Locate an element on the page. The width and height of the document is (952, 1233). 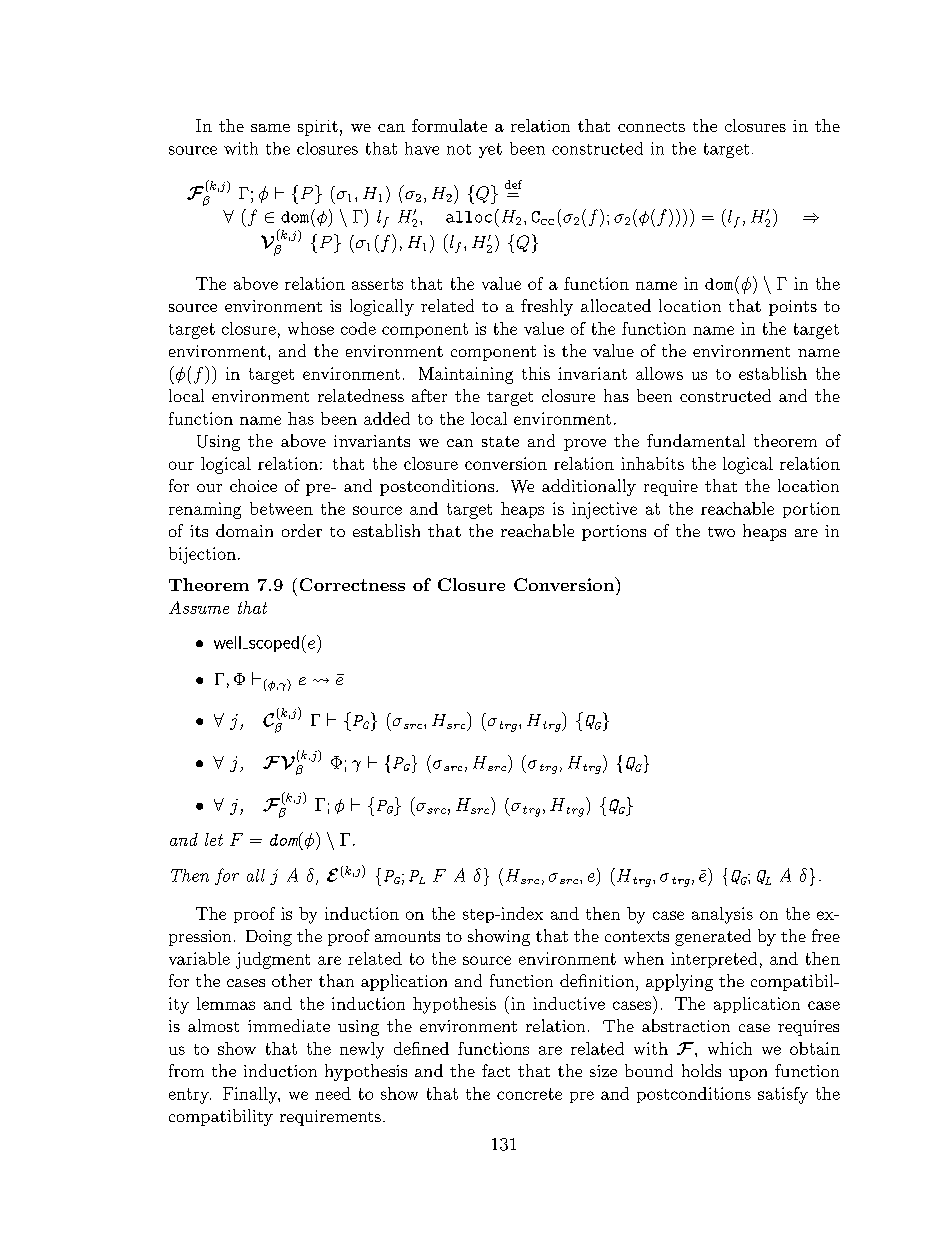
same is located at coordinates (270, 128).
